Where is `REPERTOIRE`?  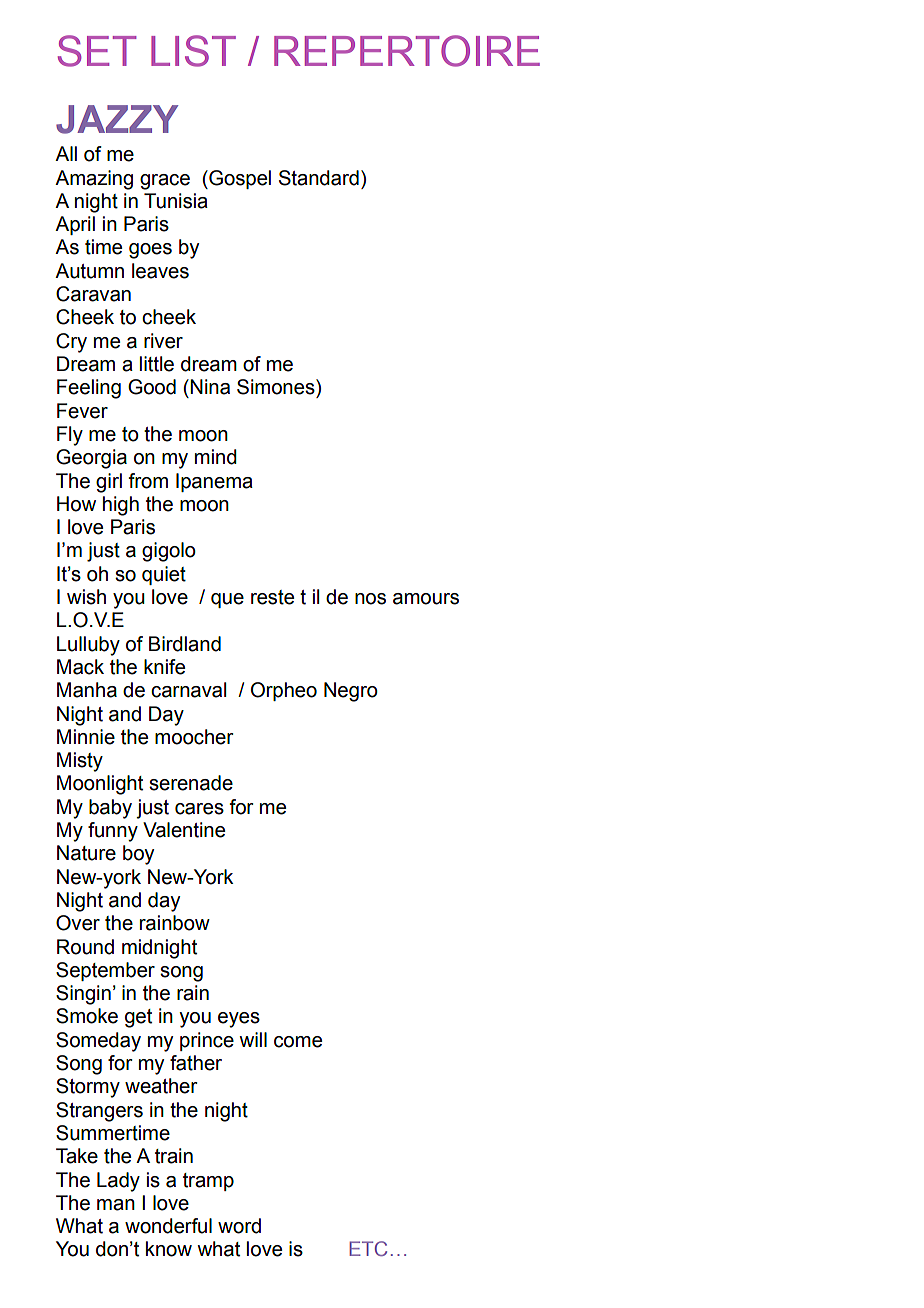
REPERTOIRE is located at coordinates (407, 51).
